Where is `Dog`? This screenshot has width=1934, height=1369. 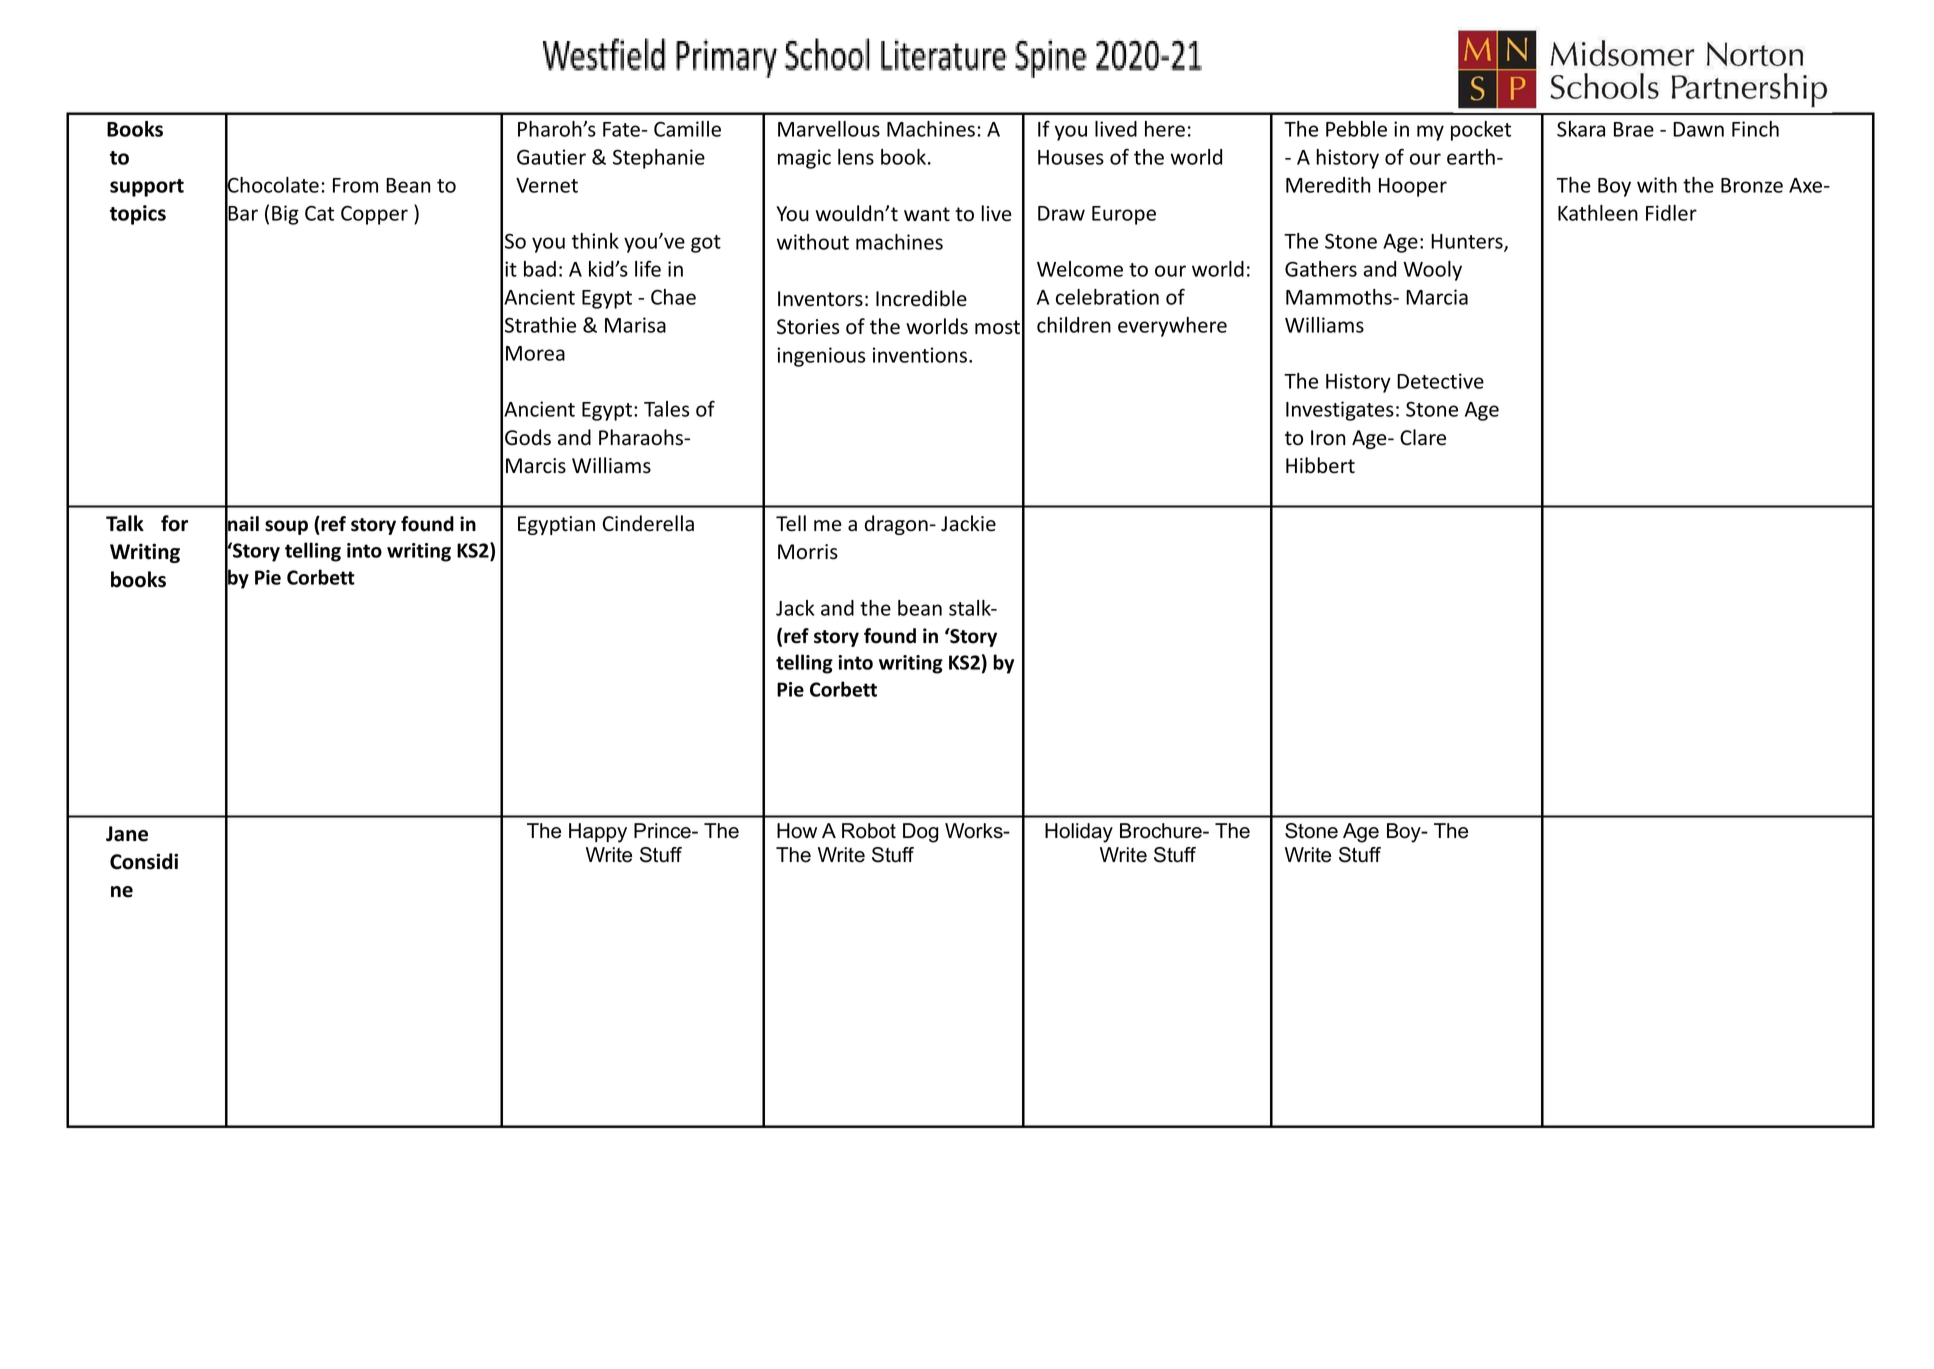 Dog is located at coordinates (920, 833).
